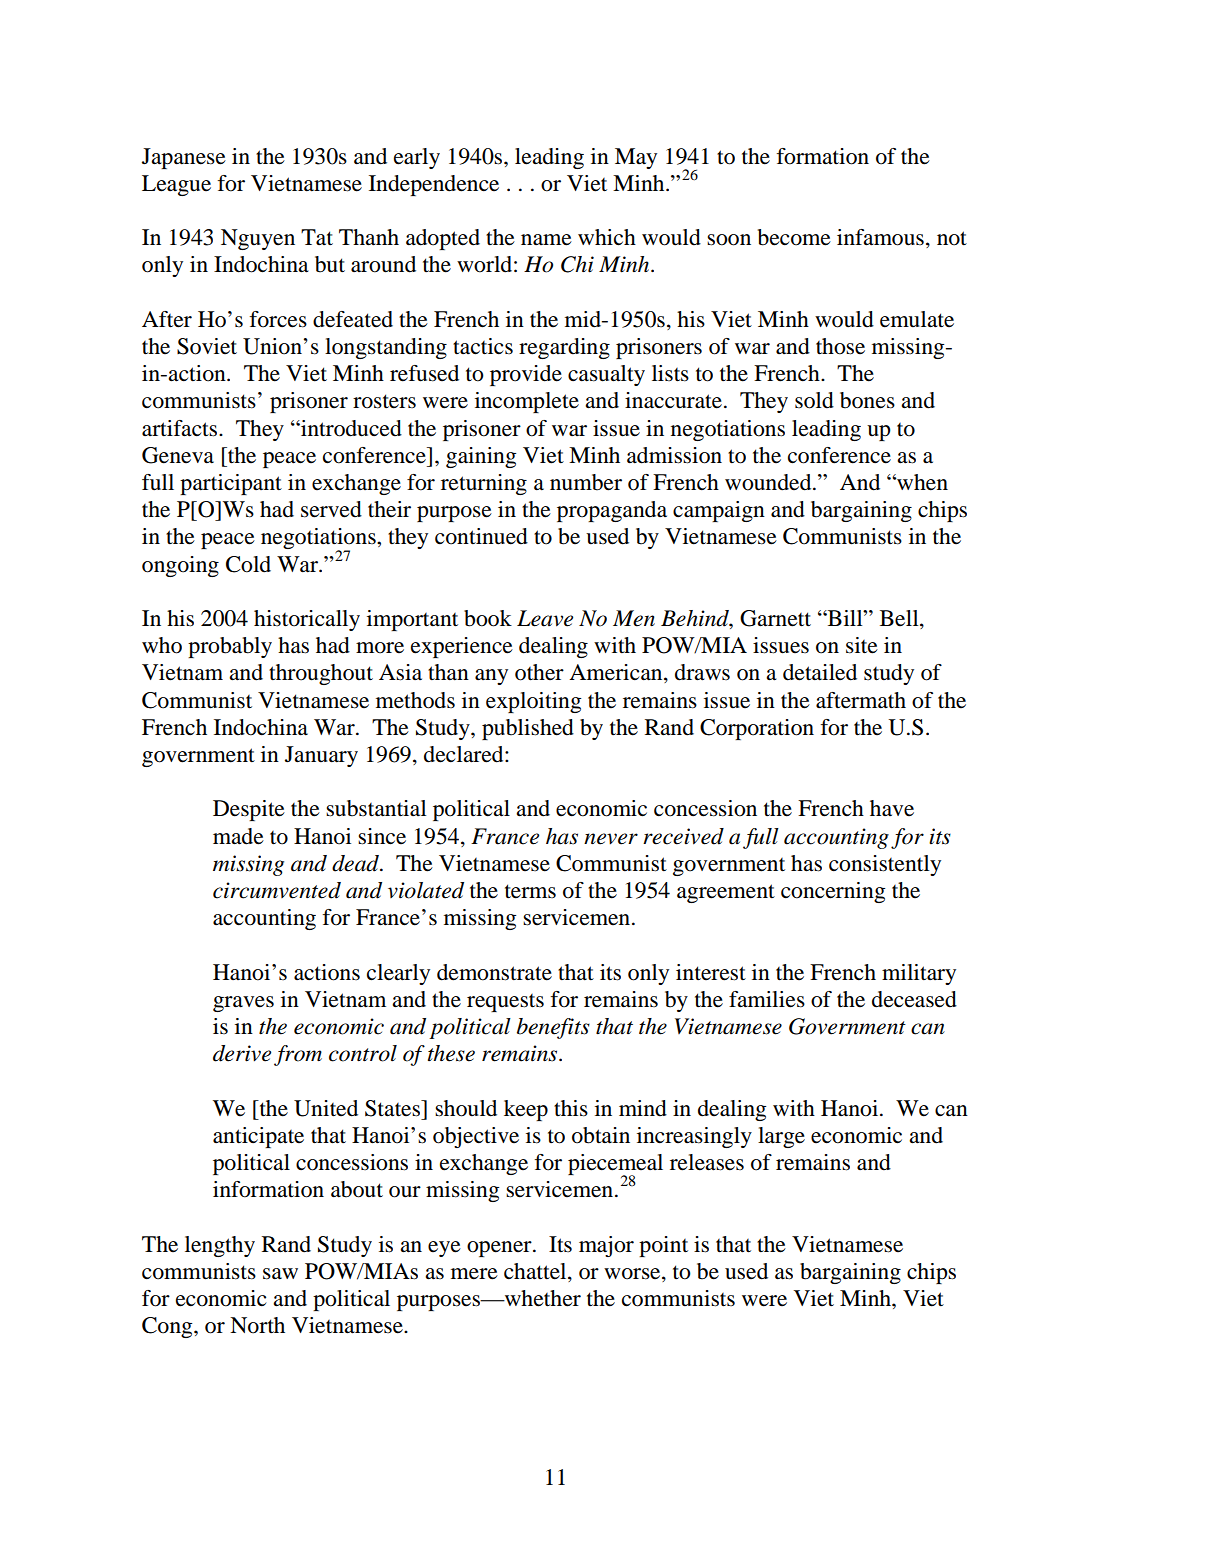  Describe the element at coordinates (258, 239) in the screenshot. I see `Nguyen` at that location.
